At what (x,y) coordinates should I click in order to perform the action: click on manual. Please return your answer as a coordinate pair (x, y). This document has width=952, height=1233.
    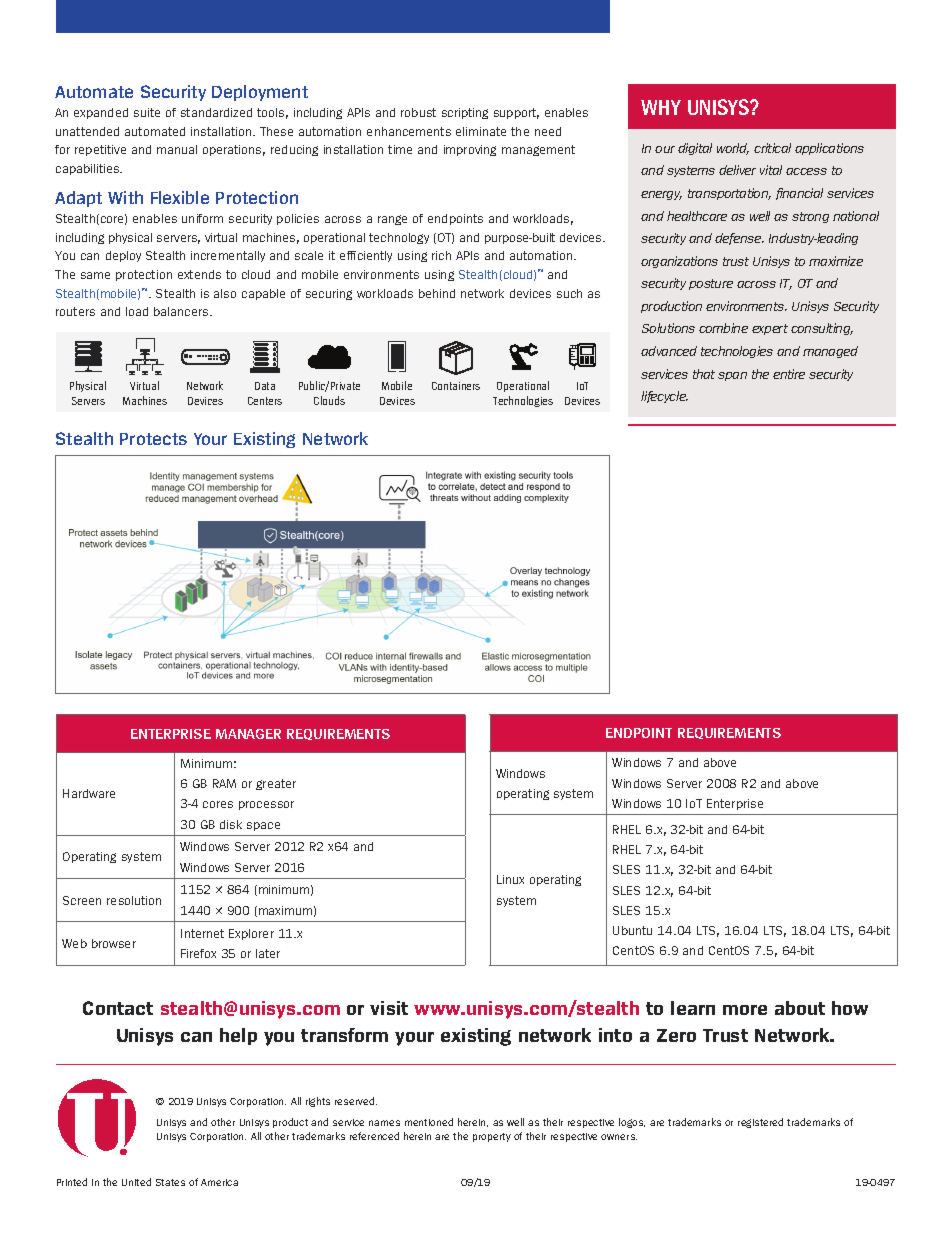
    Looking at the image, I should click on (177, 149).
